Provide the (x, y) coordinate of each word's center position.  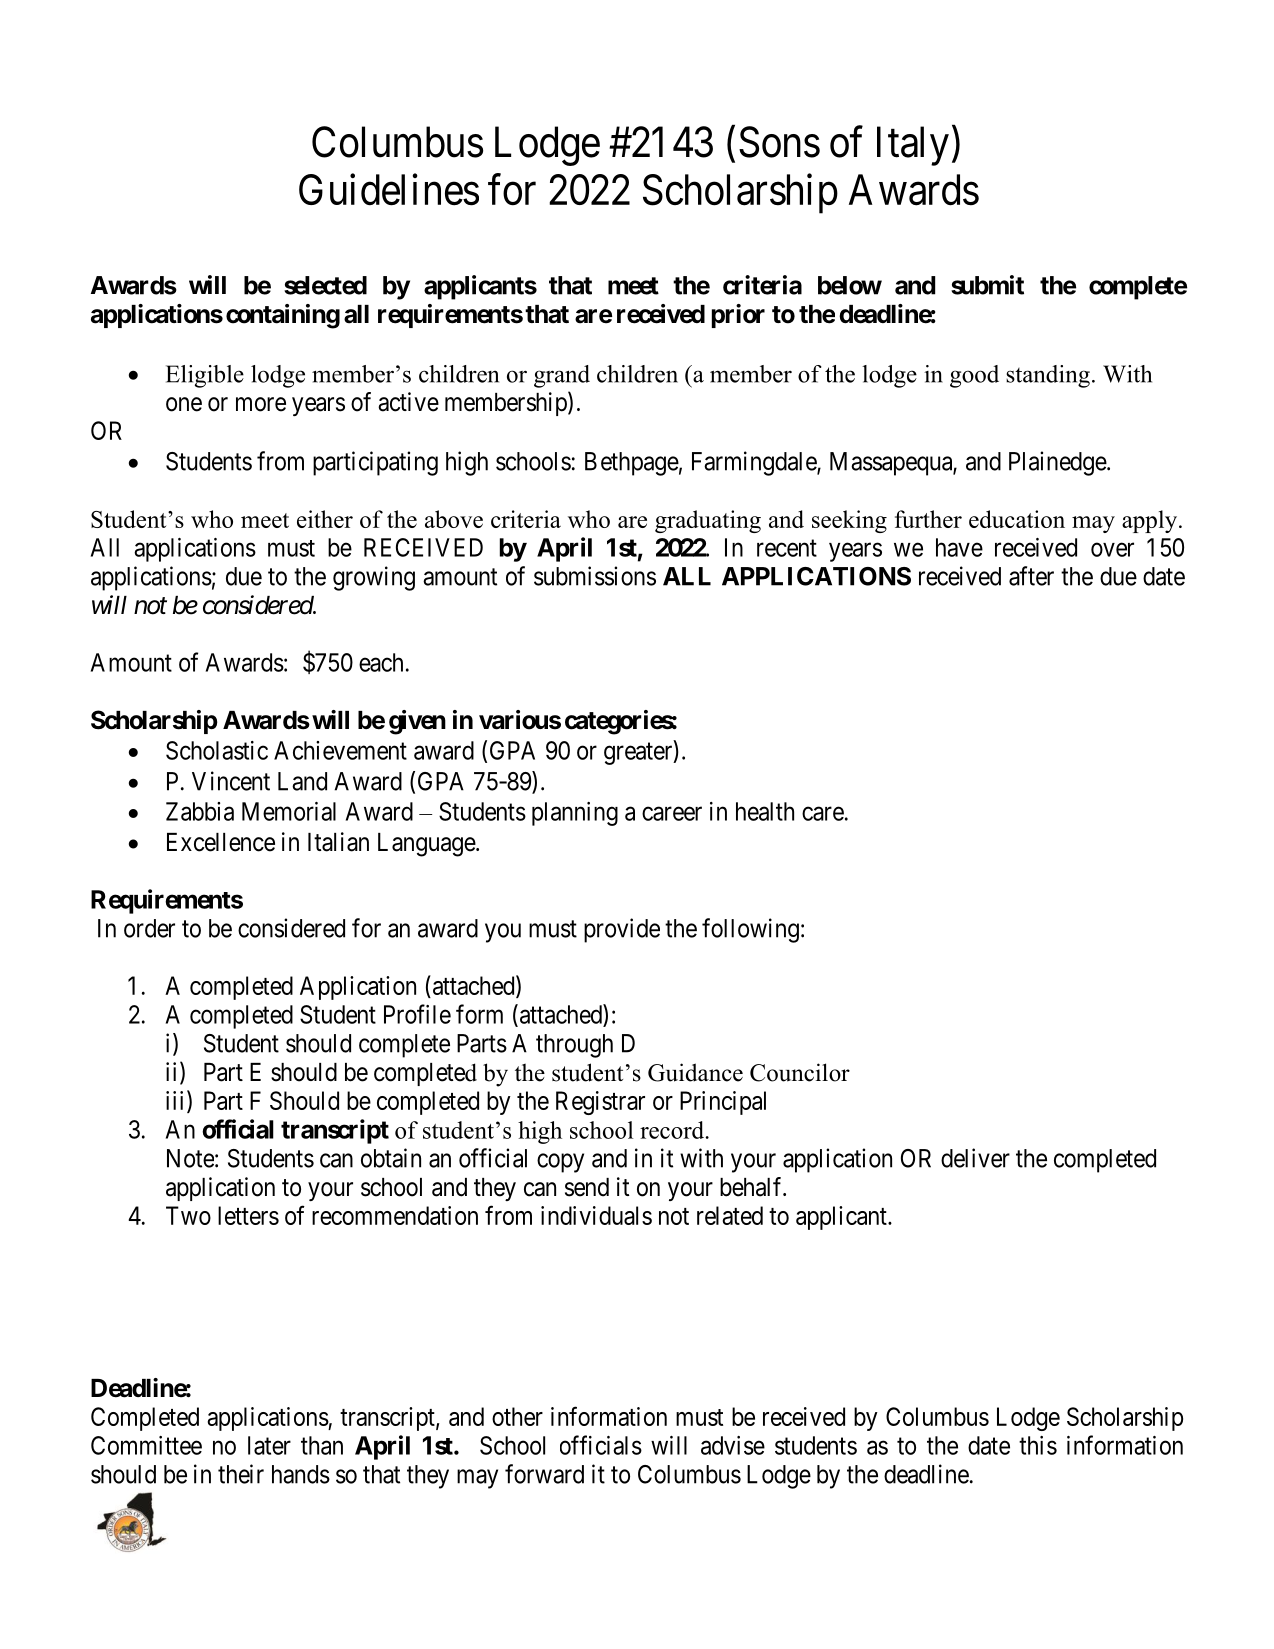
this (1038, 1445)
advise (733, 1445)
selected (325, 285)
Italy (913, 146)
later (269, 1445)
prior (738, 316)
